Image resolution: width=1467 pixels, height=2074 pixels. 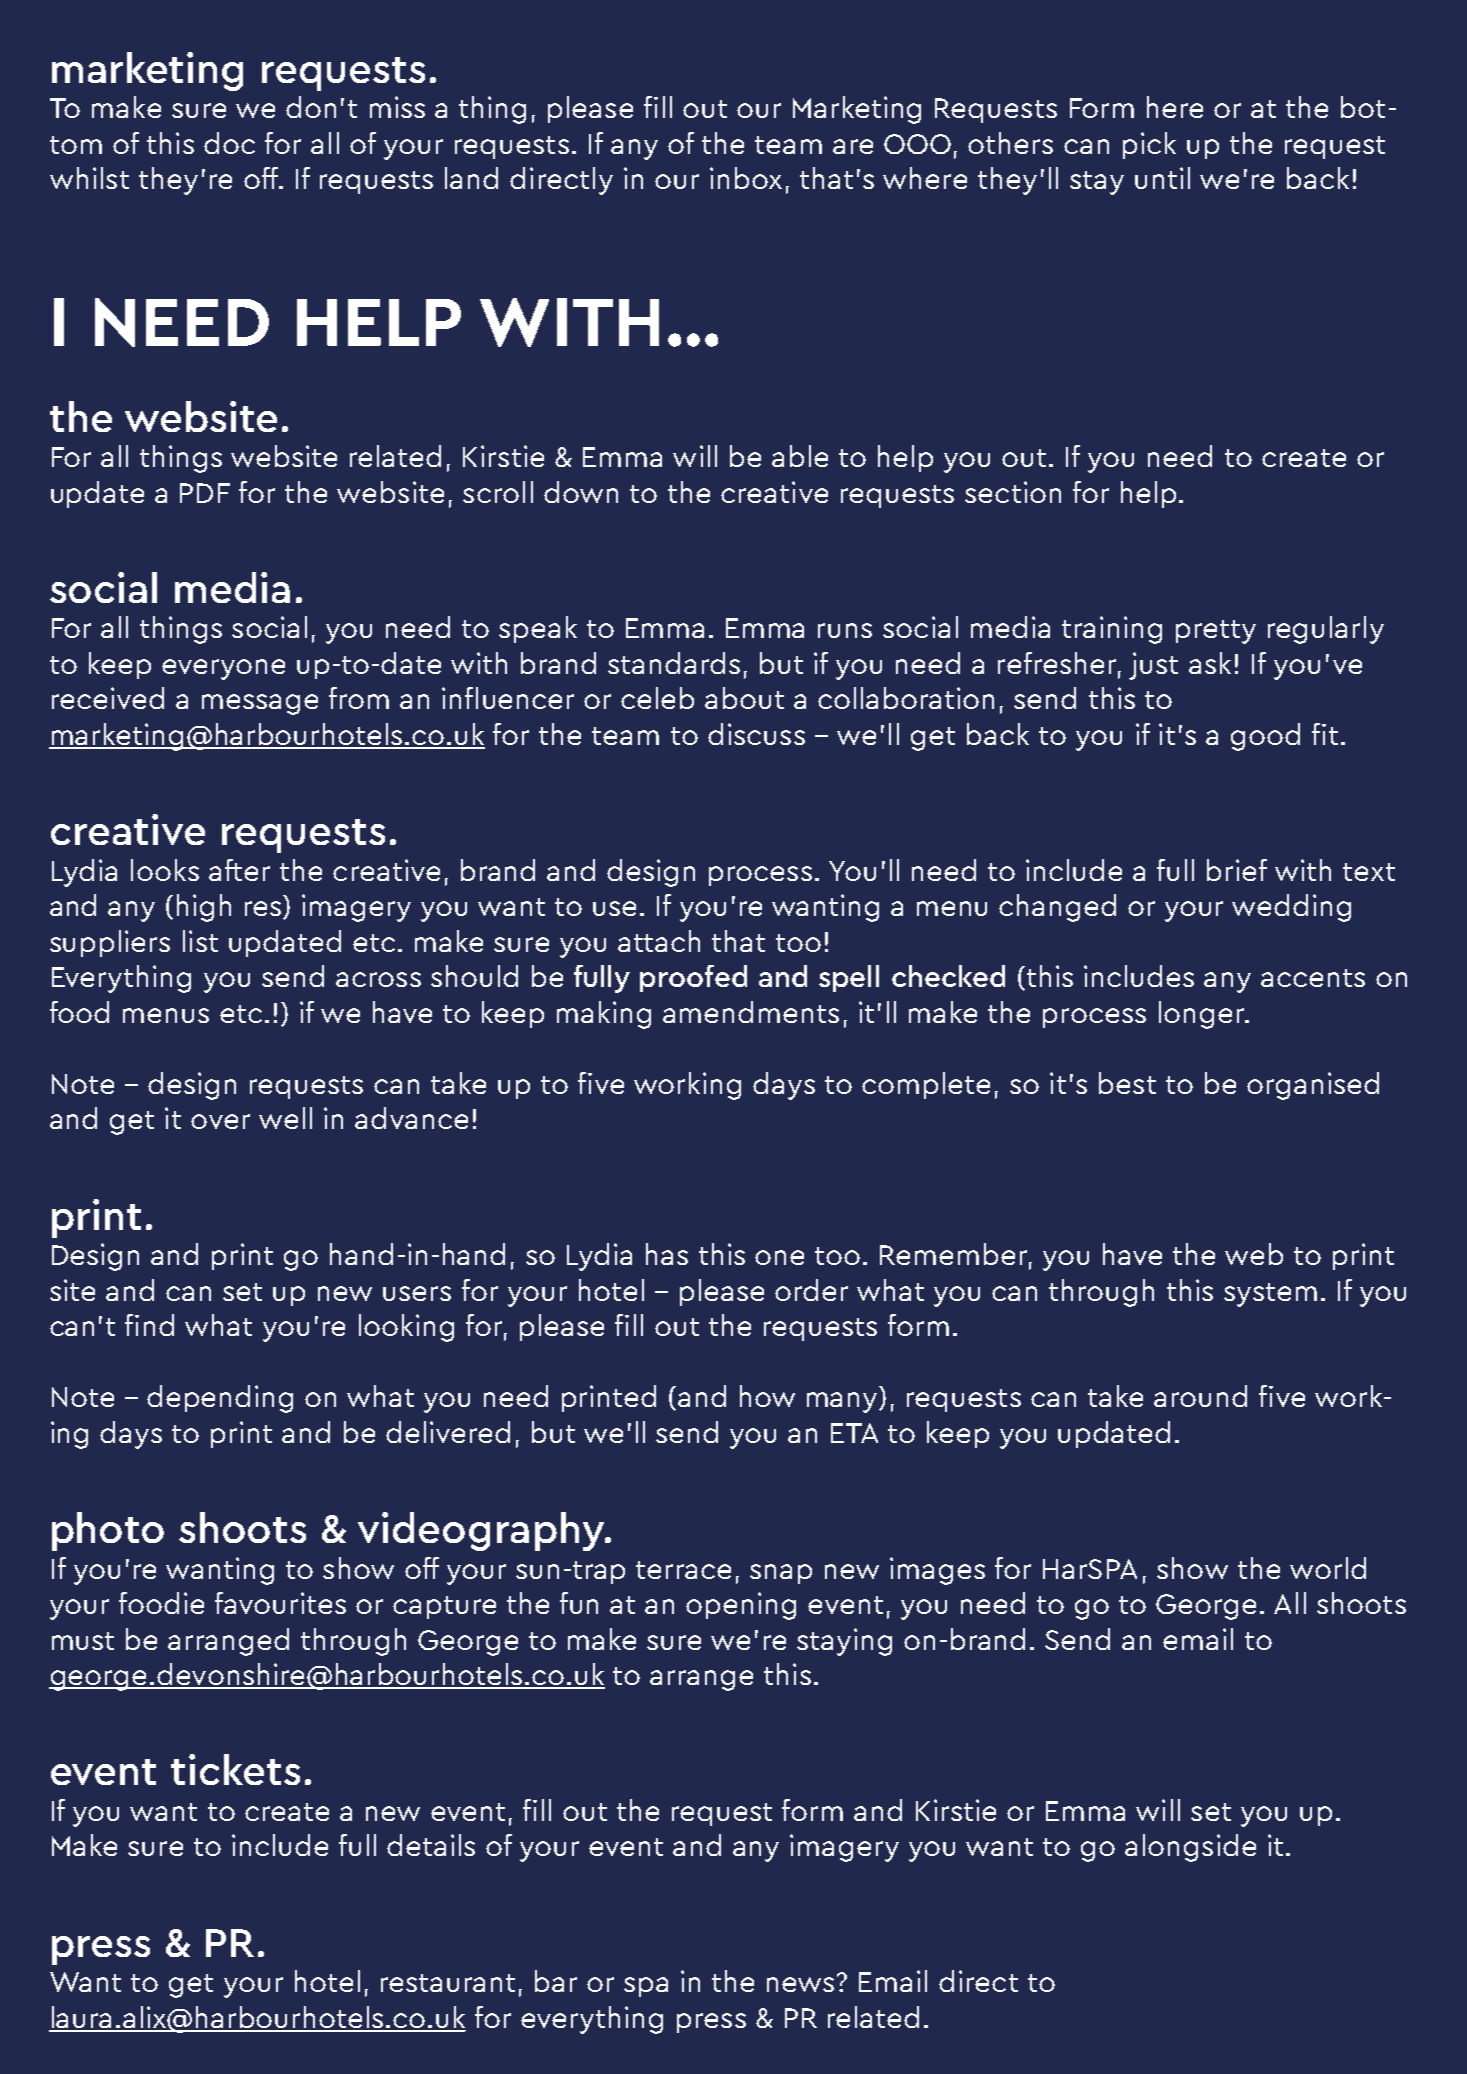 What do you see at coordinates (220, 1399) in the screenshot?
I see `depending` at bounding box center [220, 1399].
